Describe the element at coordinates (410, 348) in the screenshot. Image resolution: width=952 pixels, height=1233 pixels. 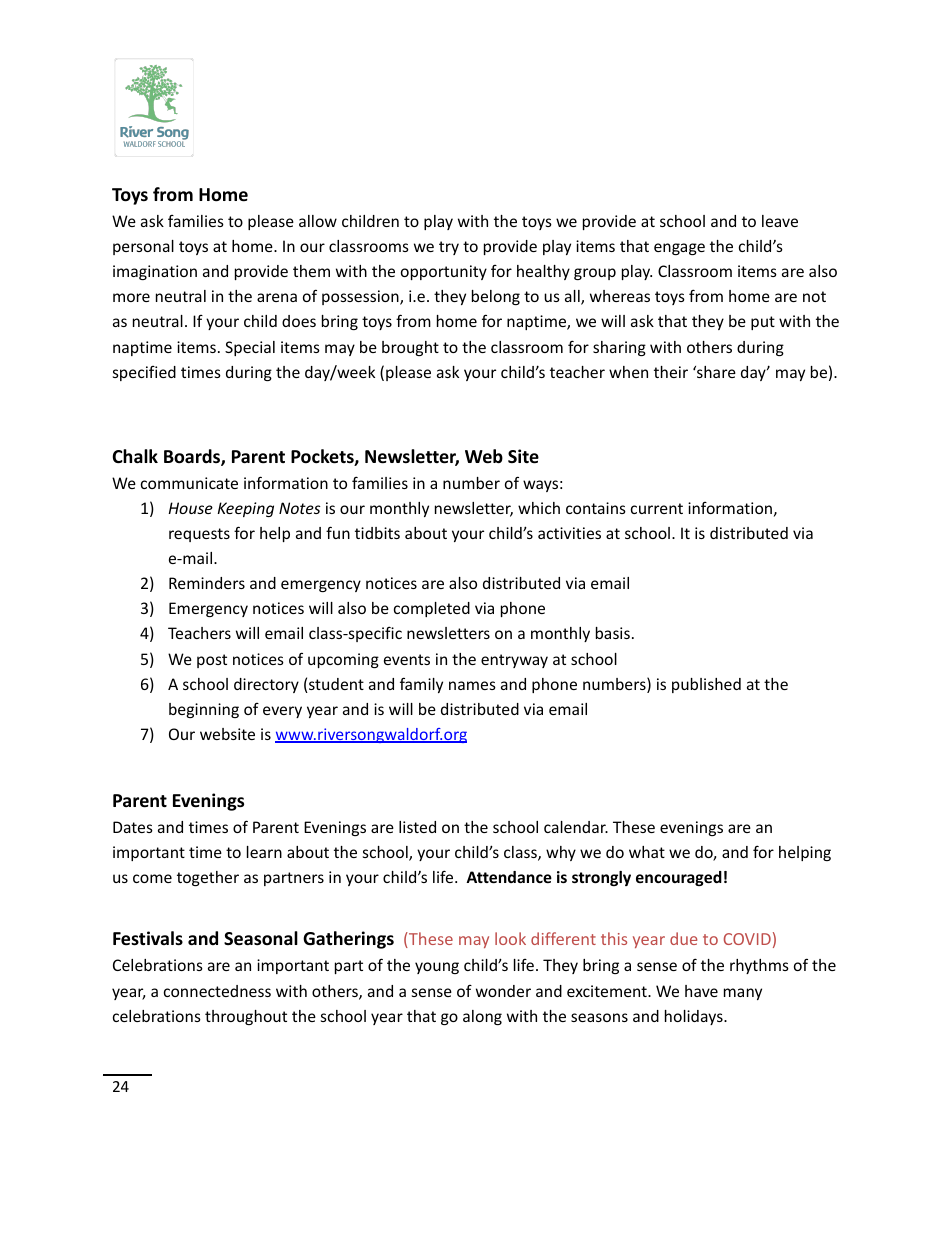
I see `brought` at that location.
